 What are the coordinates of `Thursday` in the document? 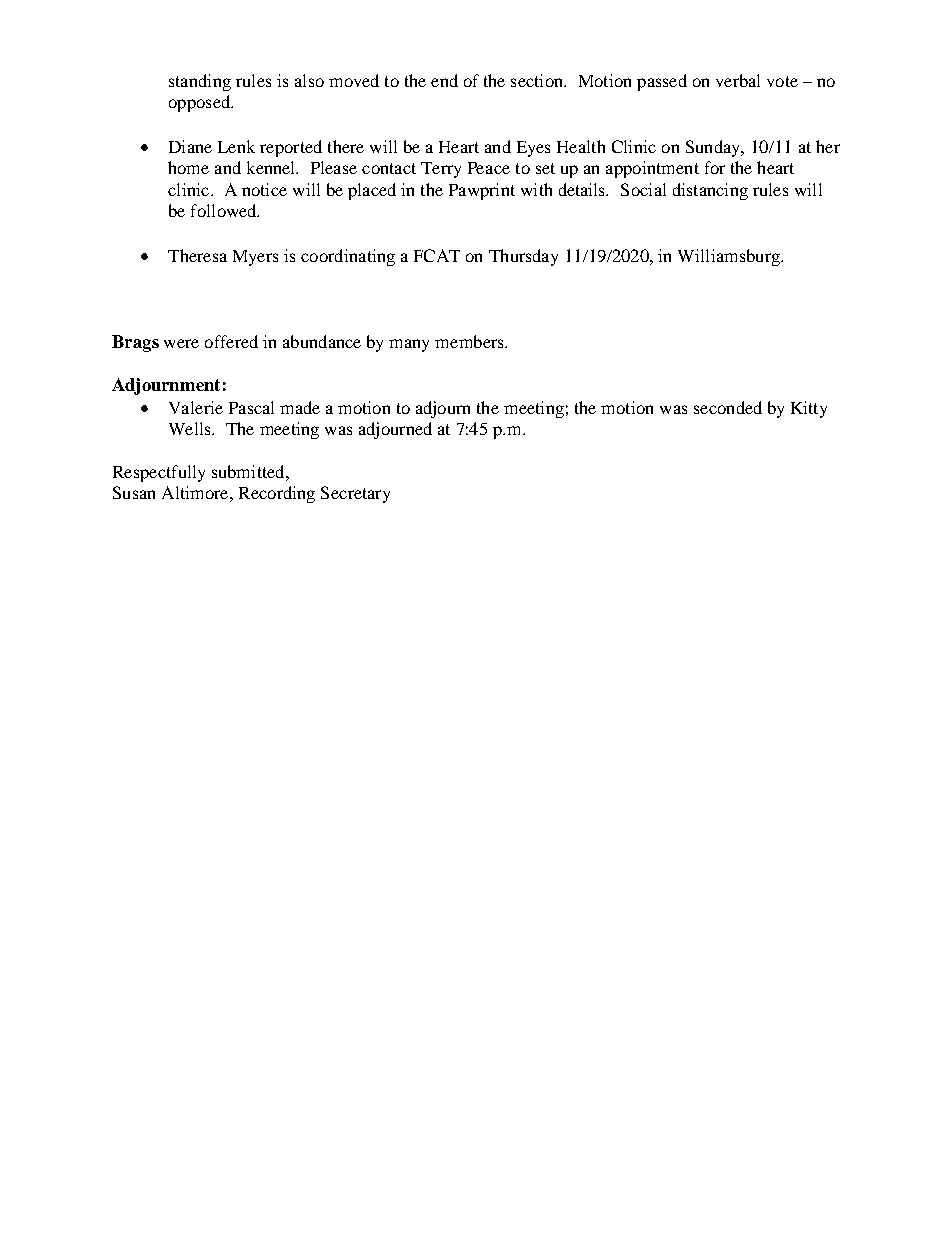 It's located at (523, 257).
